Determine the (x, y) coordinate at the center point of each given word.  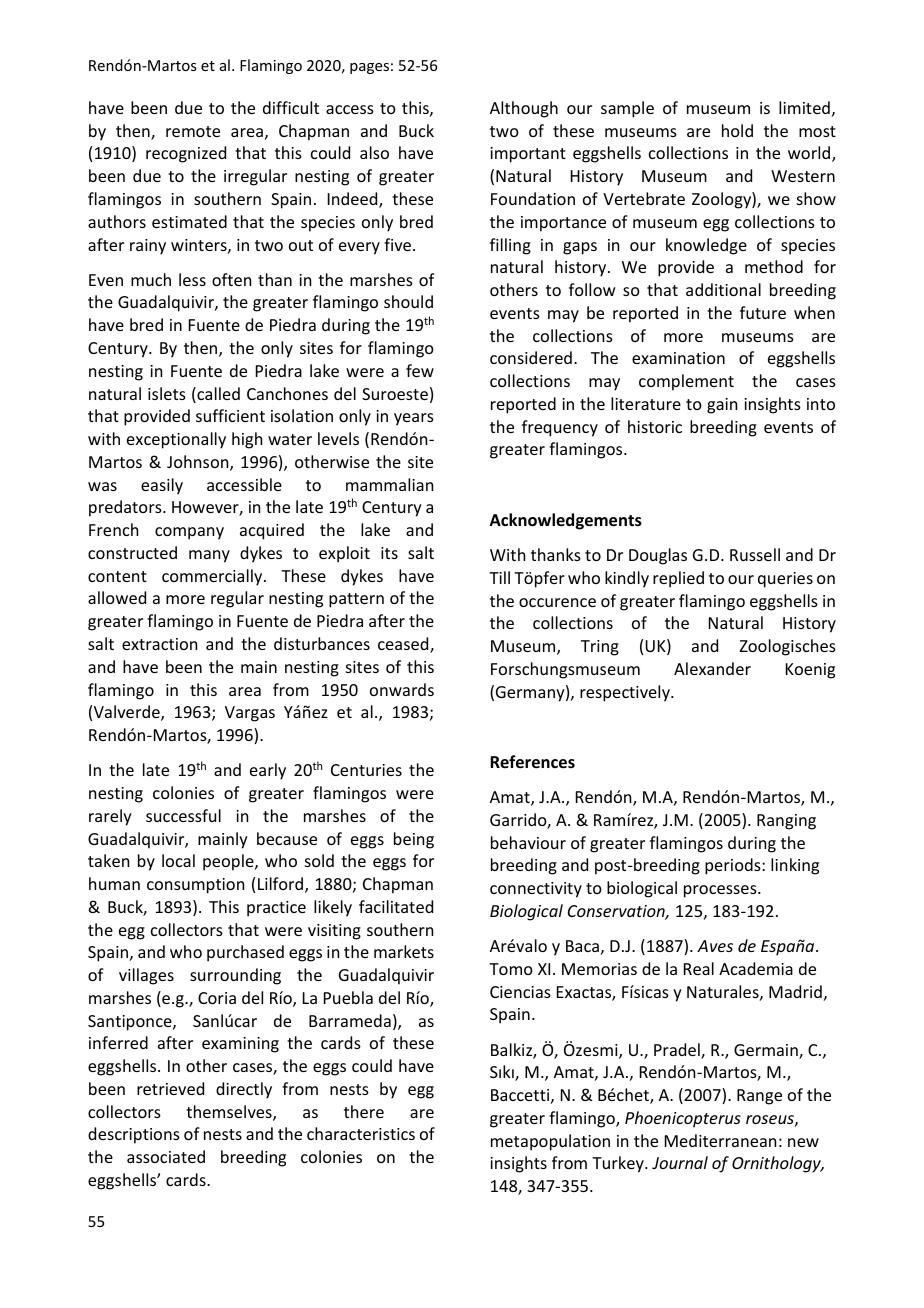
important (528, 155)
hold (737, 130)
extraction (159, 644)
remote (193, 131)
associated (166, 1156)
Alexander (712, 668)
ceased (404, 645)
